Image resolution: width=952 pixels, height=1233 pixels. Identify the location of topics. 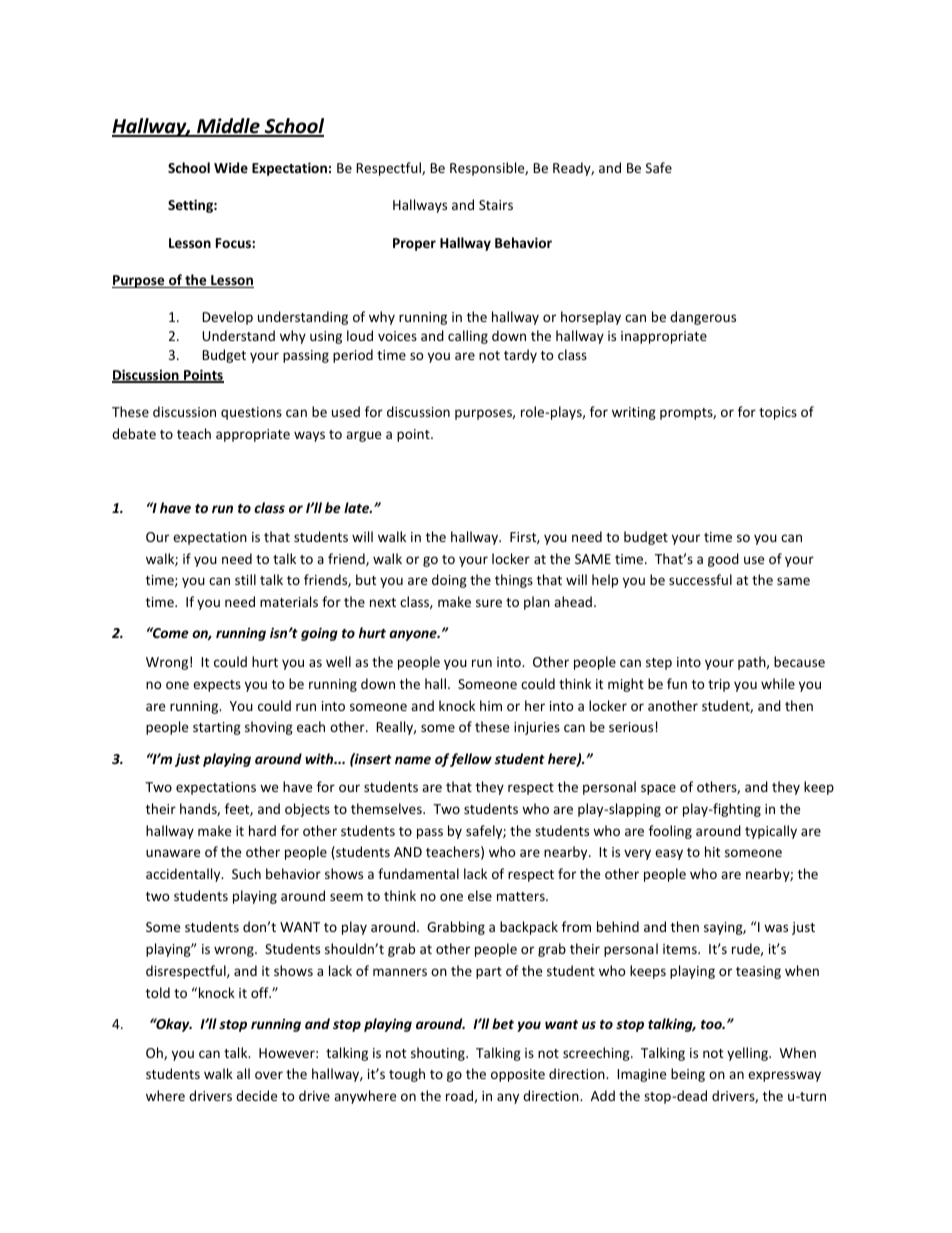
(778, 413).
